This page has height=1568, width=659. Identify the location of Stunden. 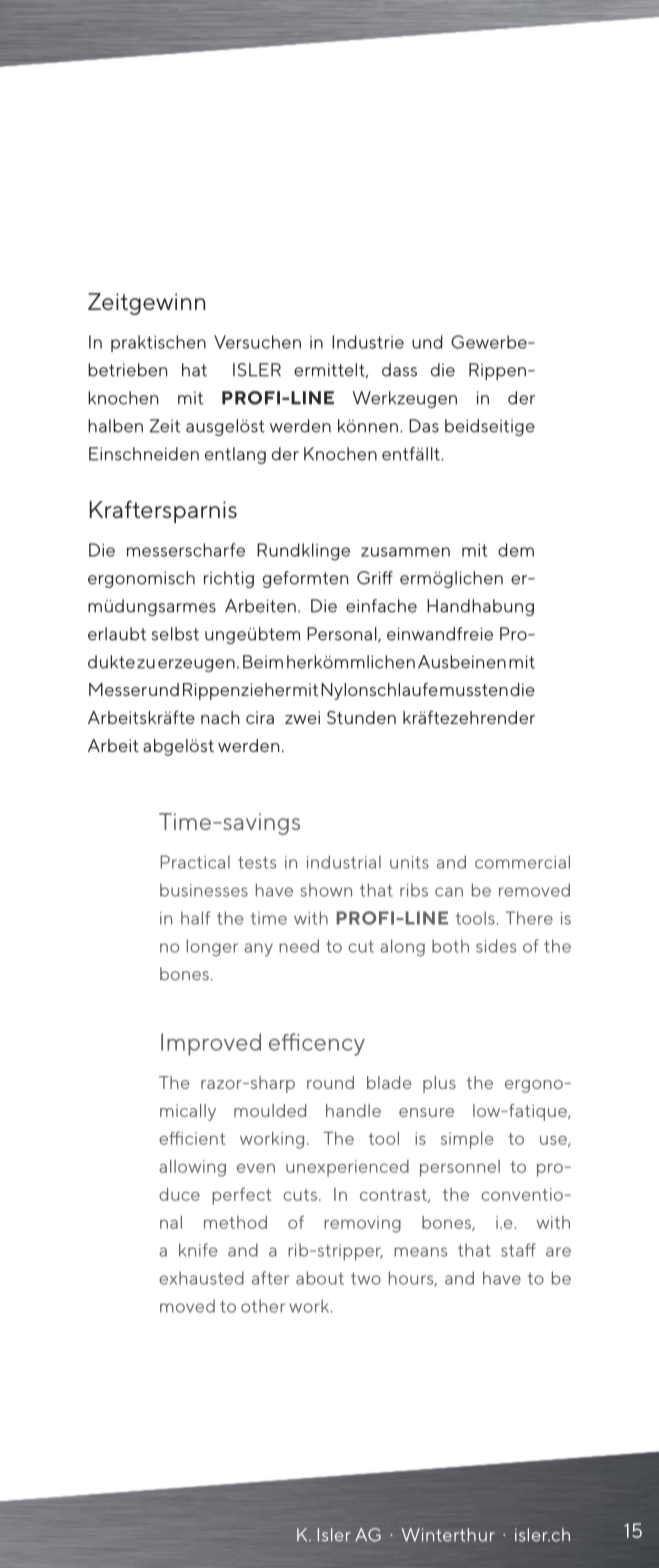
(361, 717).
